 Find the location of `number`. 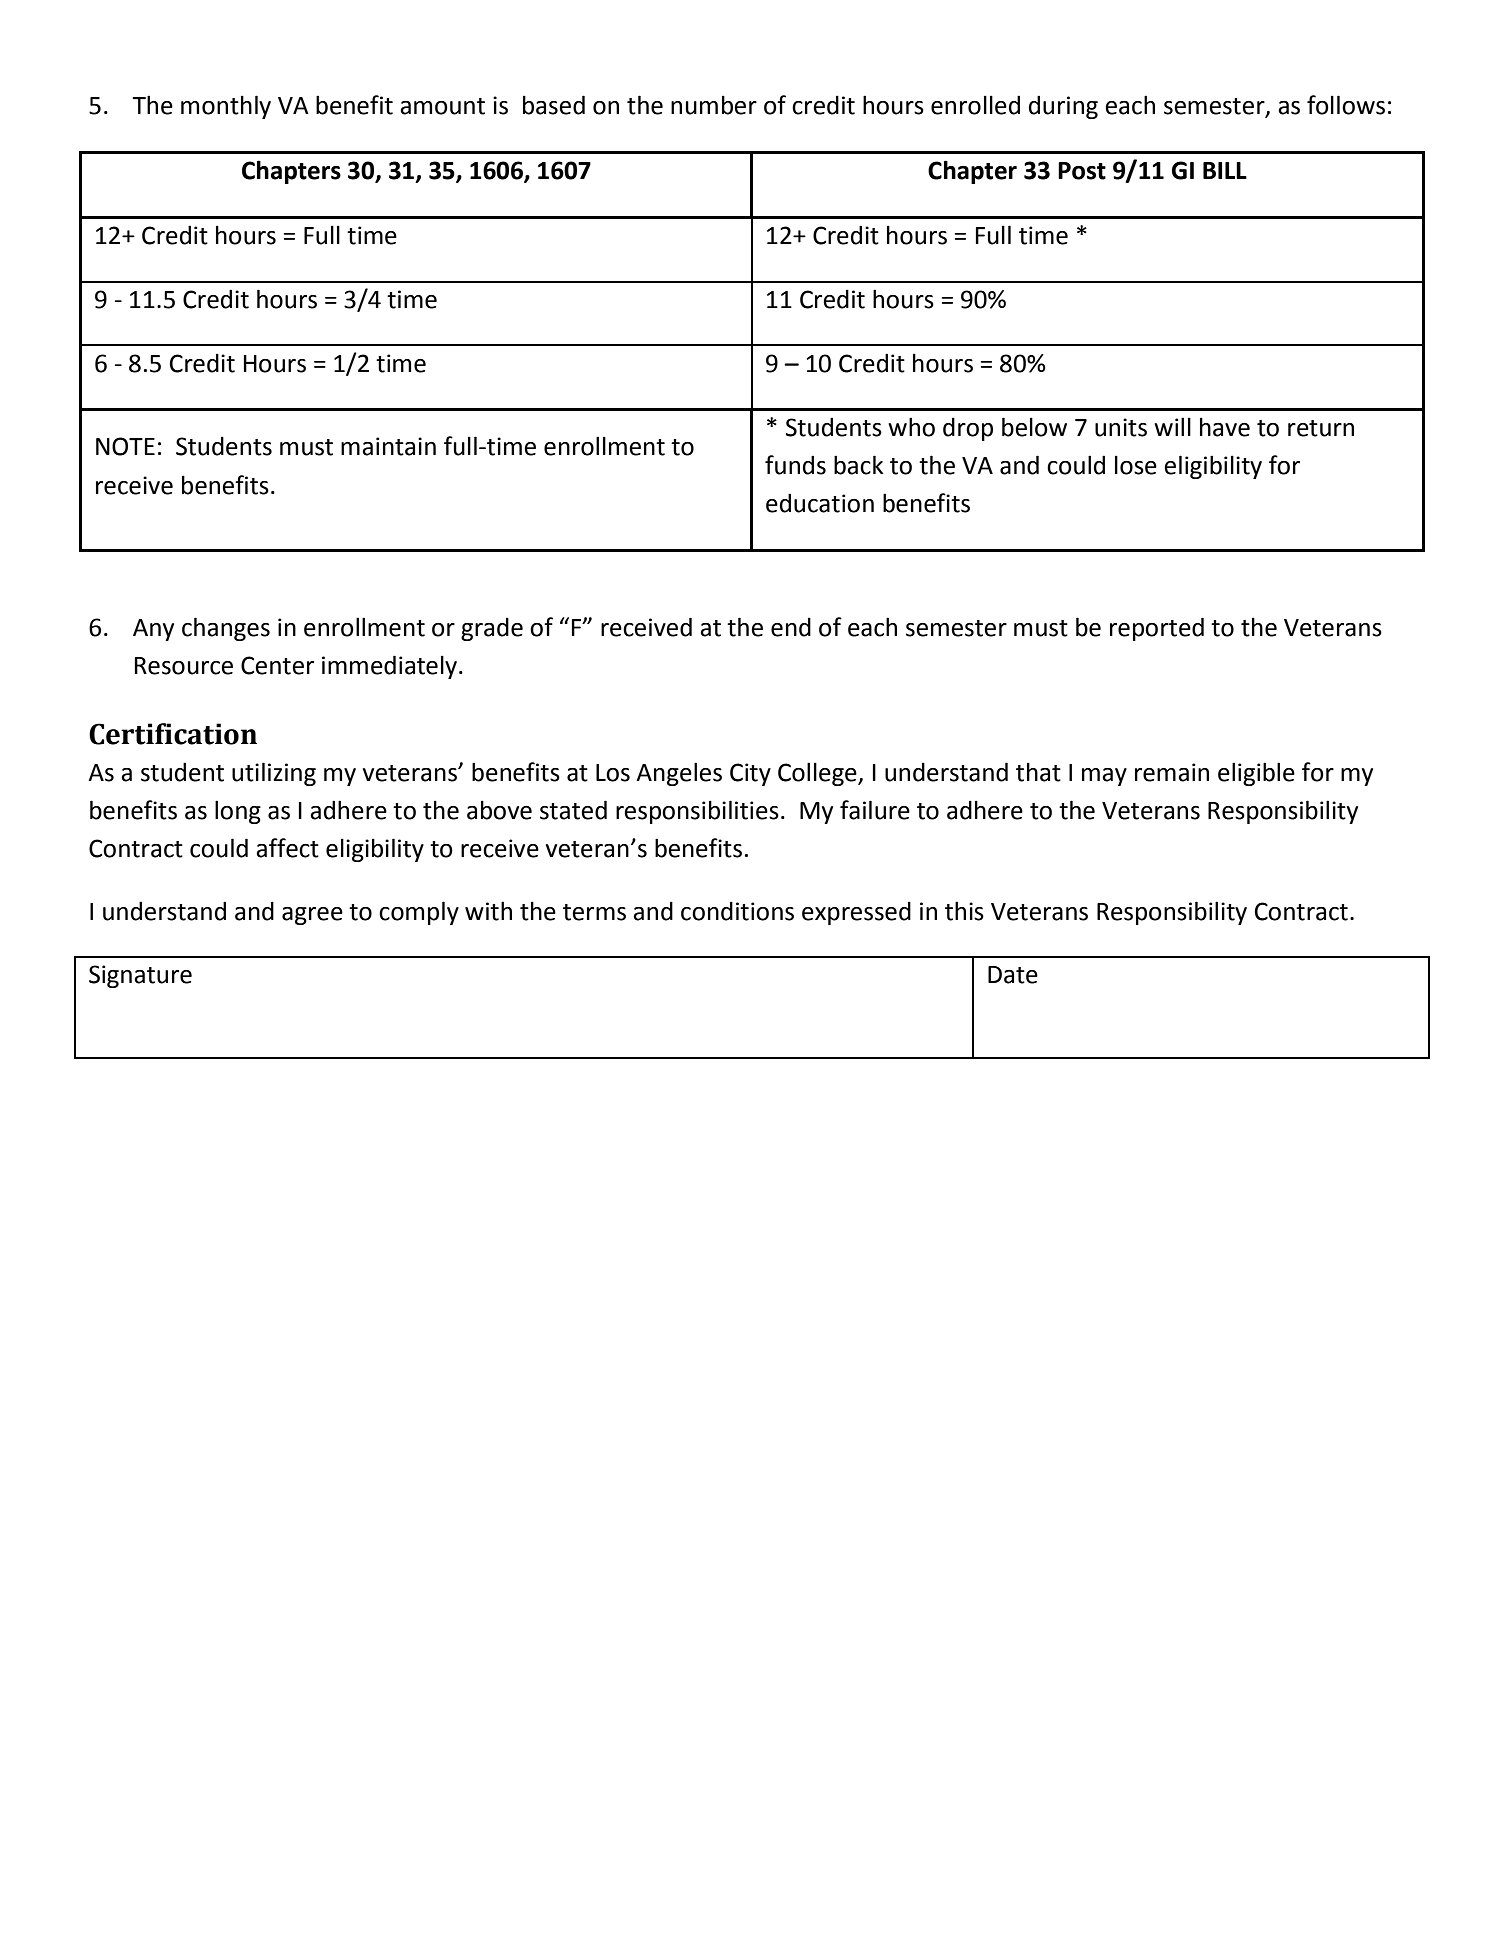

number is located at coordinates (714, 105).
